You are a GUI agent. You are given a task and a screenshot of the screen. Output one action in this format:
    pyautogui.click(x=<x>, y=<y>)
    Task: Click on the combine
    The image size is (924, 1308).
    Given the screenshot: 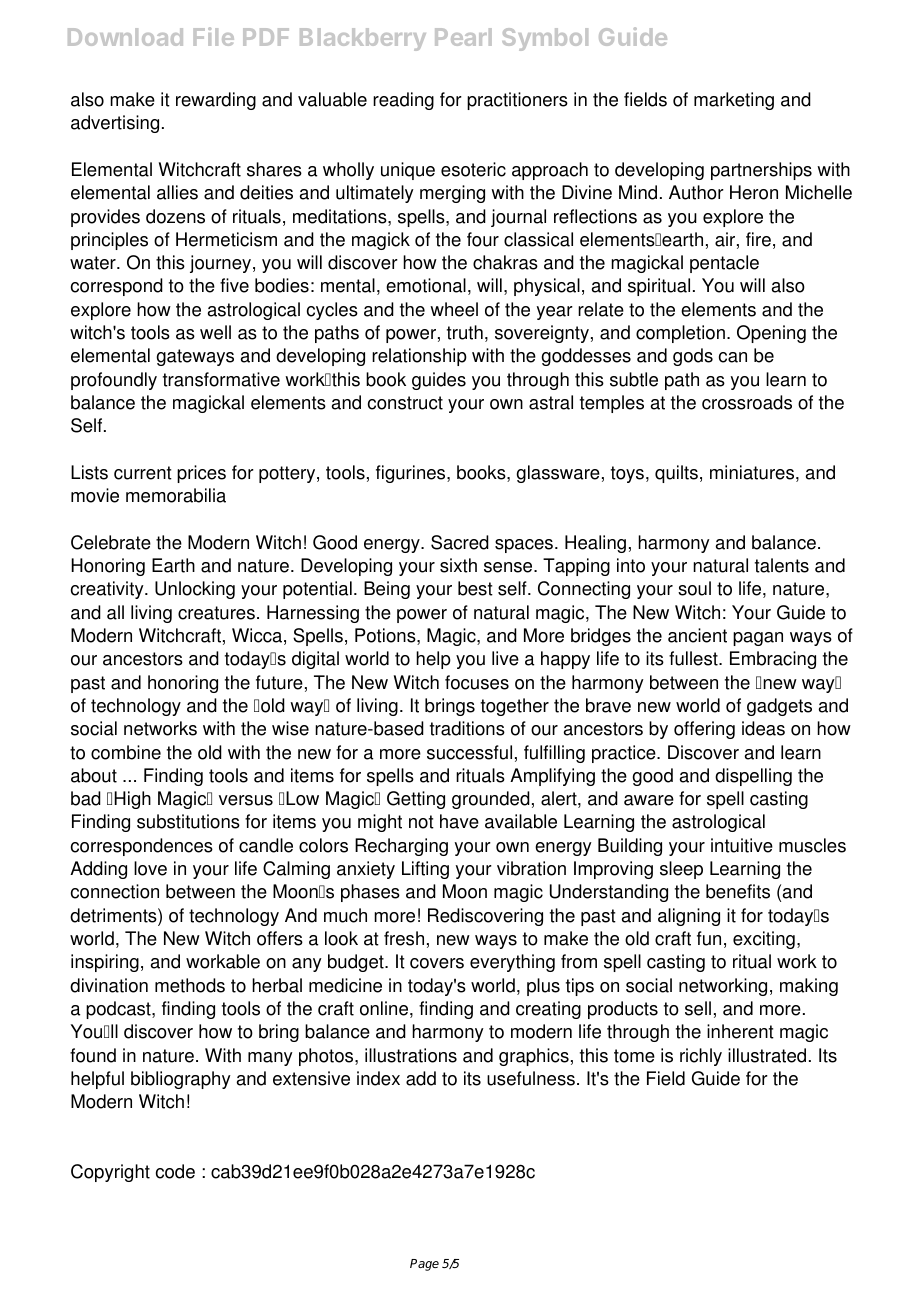 What is the action you would take?
    pyautogui.click(x=126, y=752)
